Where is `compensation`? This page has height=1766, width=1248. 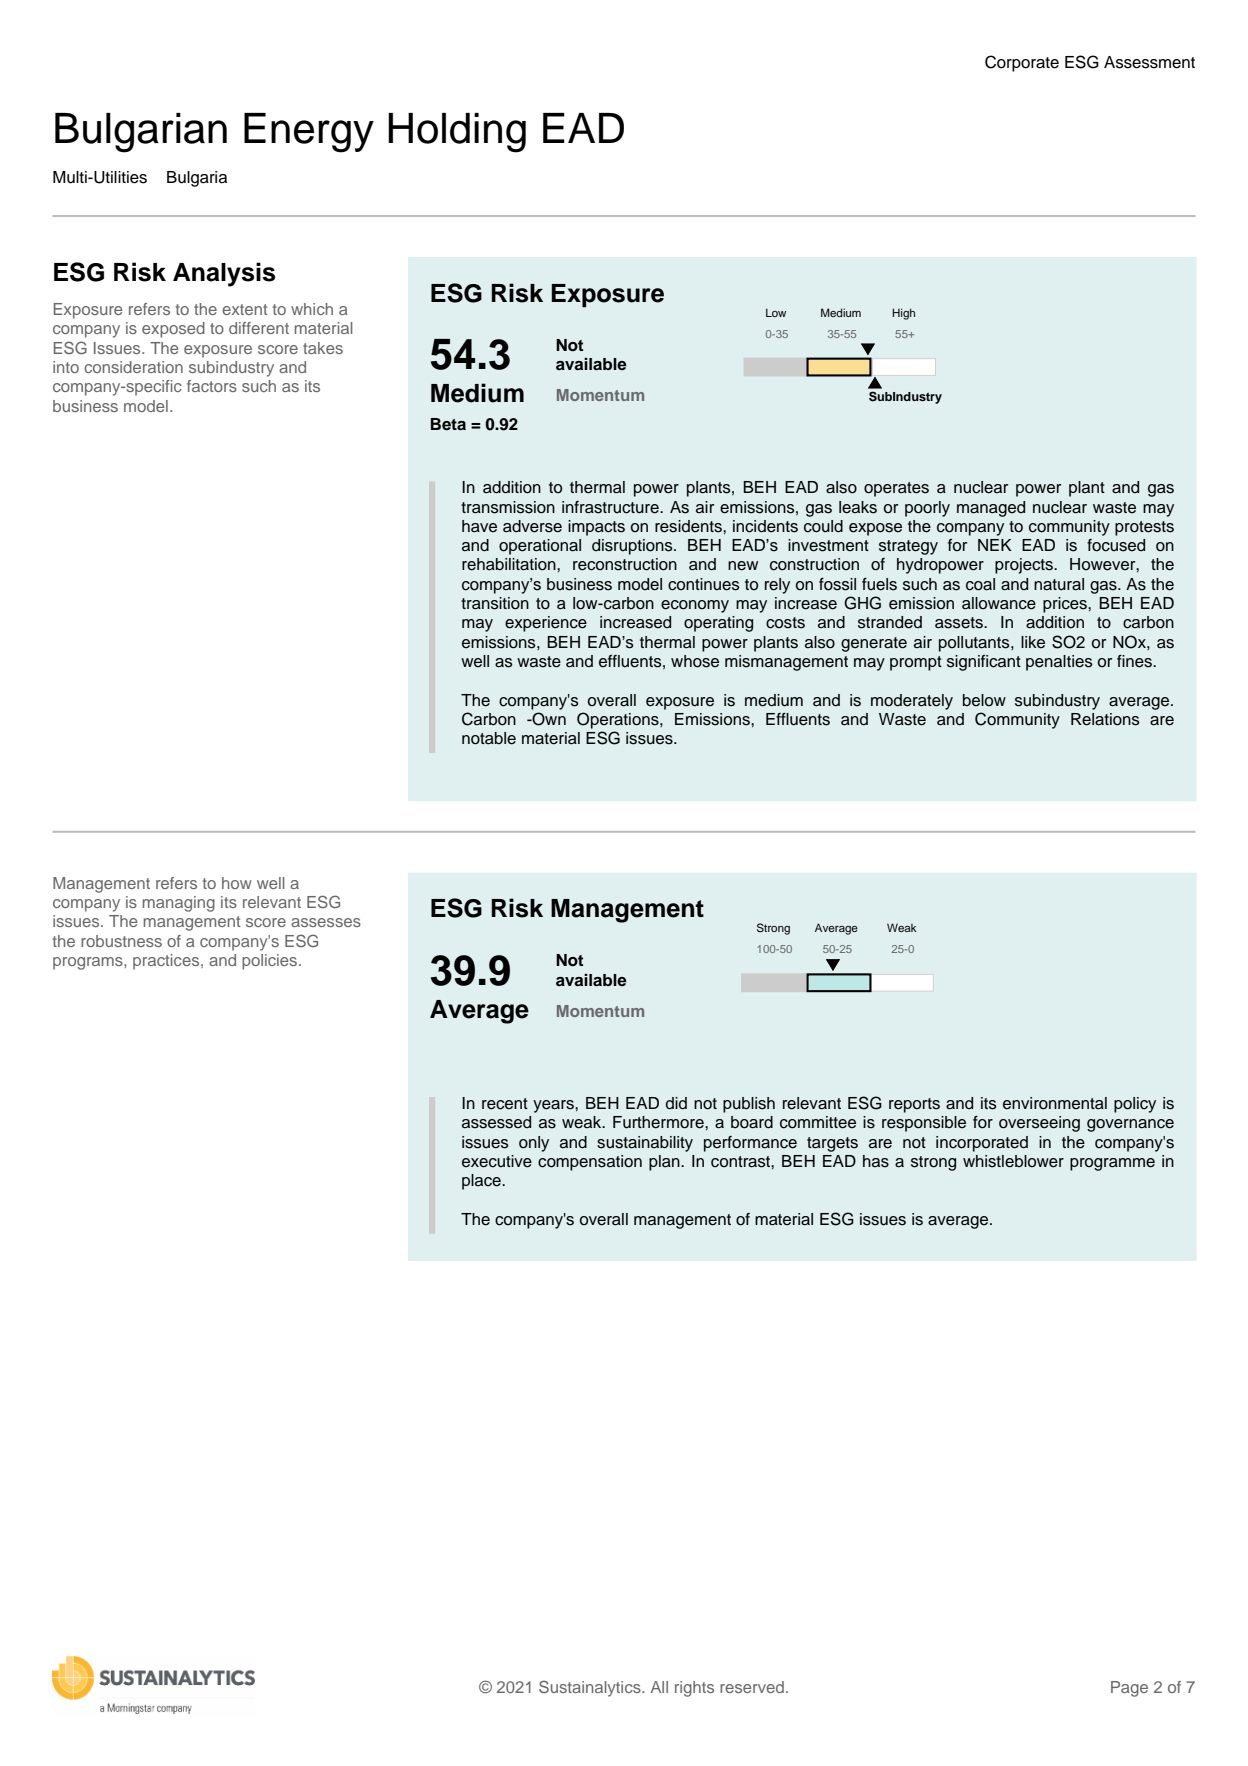
compensation is located at coordinates (590, 1163).
